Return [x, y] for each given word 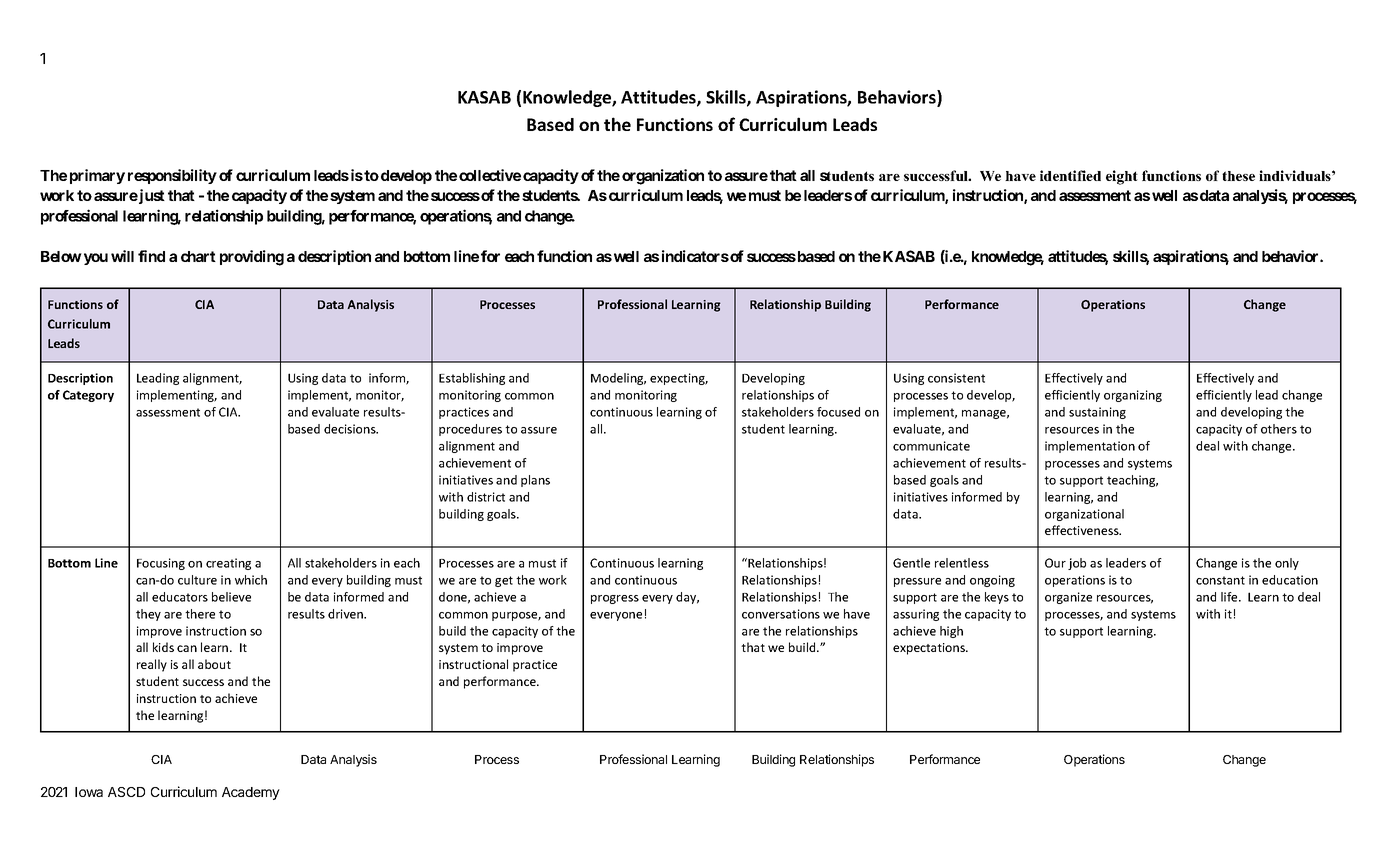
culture [197, 580]
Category [88, 396]
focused [838, 412]
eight [1122, 177]
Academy [251, 793]
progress [615, 599]
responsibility [172, 176]
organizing [1133, 396]
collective [490, 175]
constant [1220, 580]
